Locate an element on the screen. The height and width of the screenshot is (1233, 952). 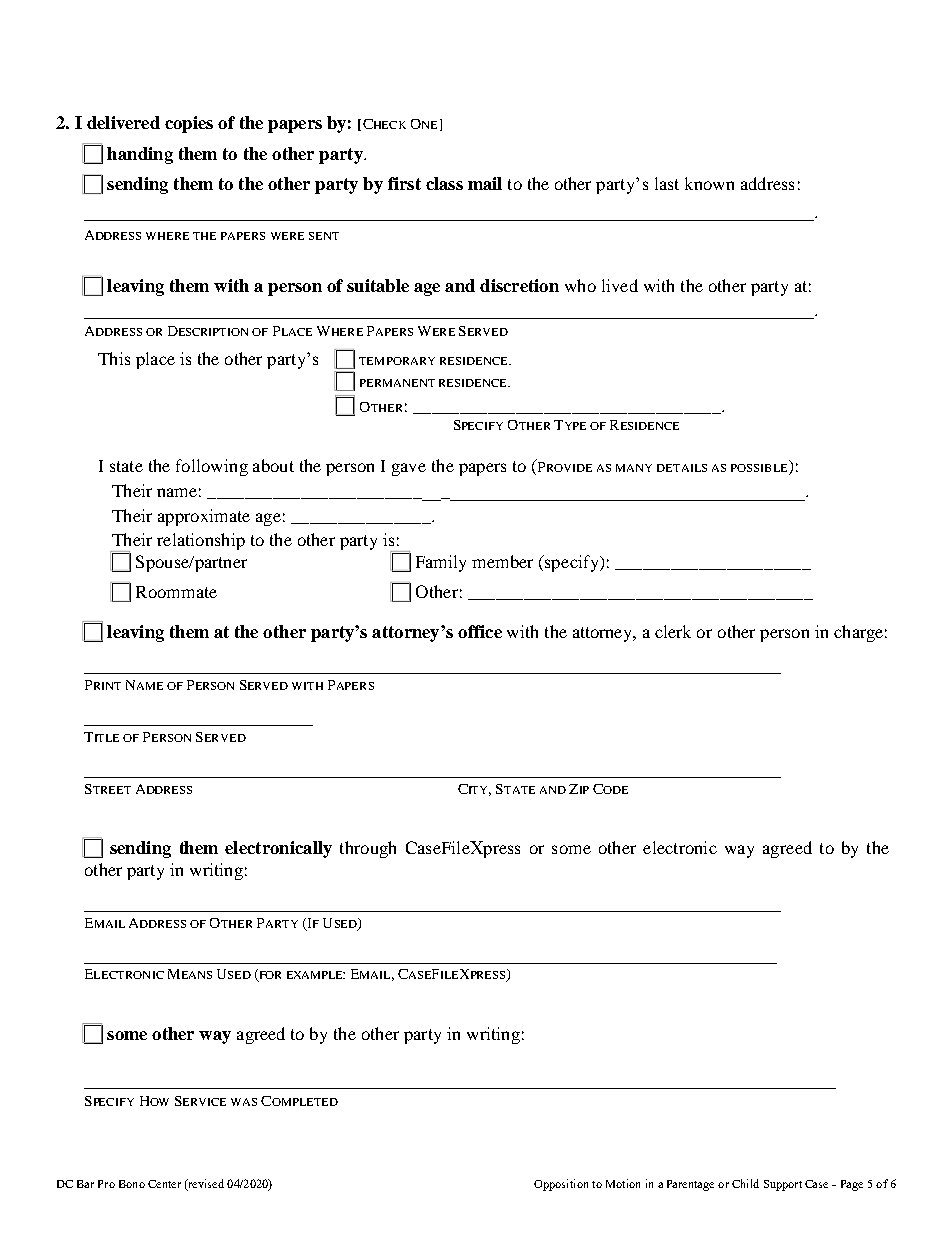
known is located at coordinates (709, 183).
